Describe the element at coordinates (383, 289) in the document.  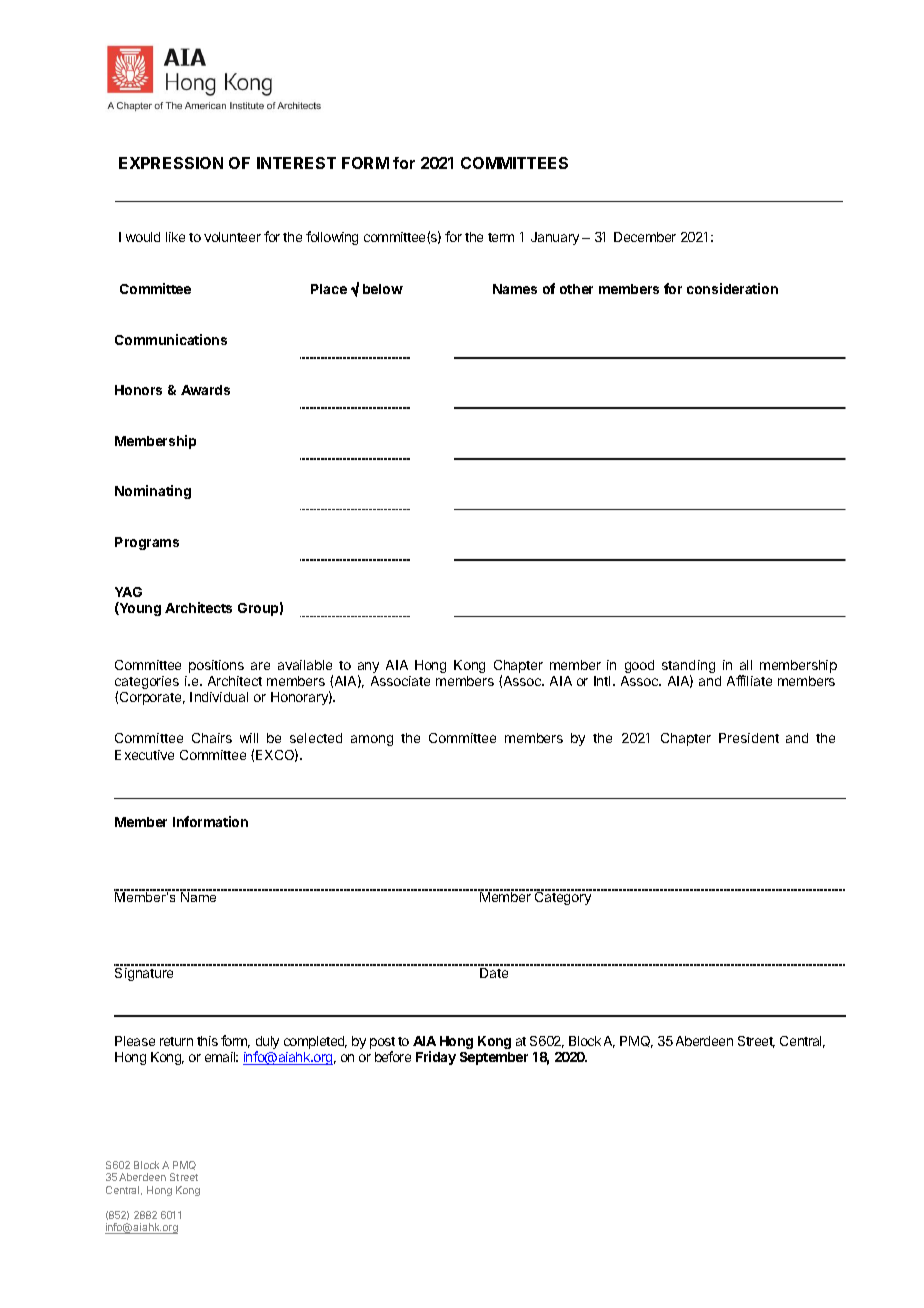
I see `below` at that location.
